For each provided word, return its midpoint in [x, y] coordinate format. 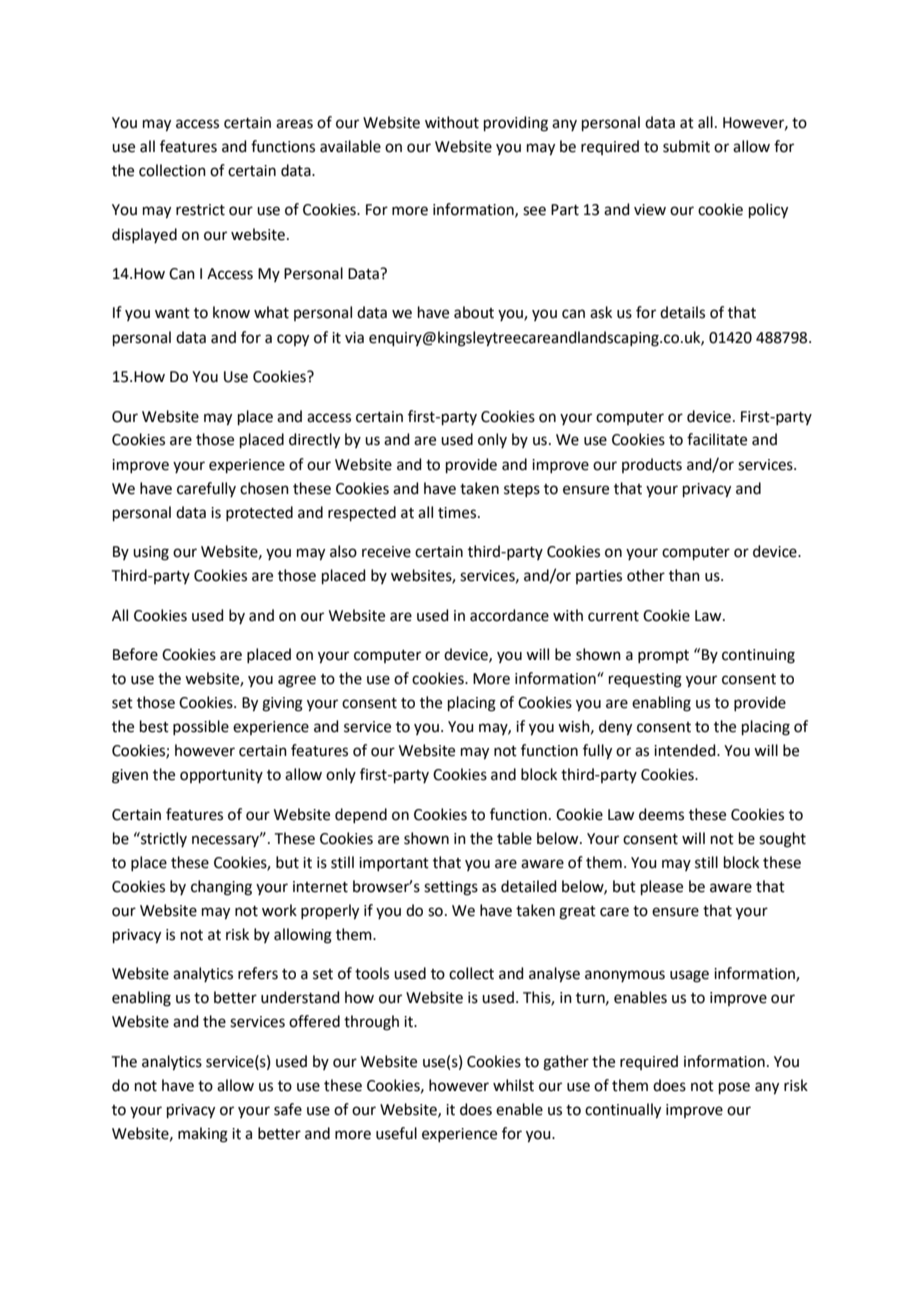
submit [686, 146]
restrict [200, 210]
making [203, 1135]
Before [135, 654]
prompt [663, 656]
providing [516, 124]
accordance [509, 615]
